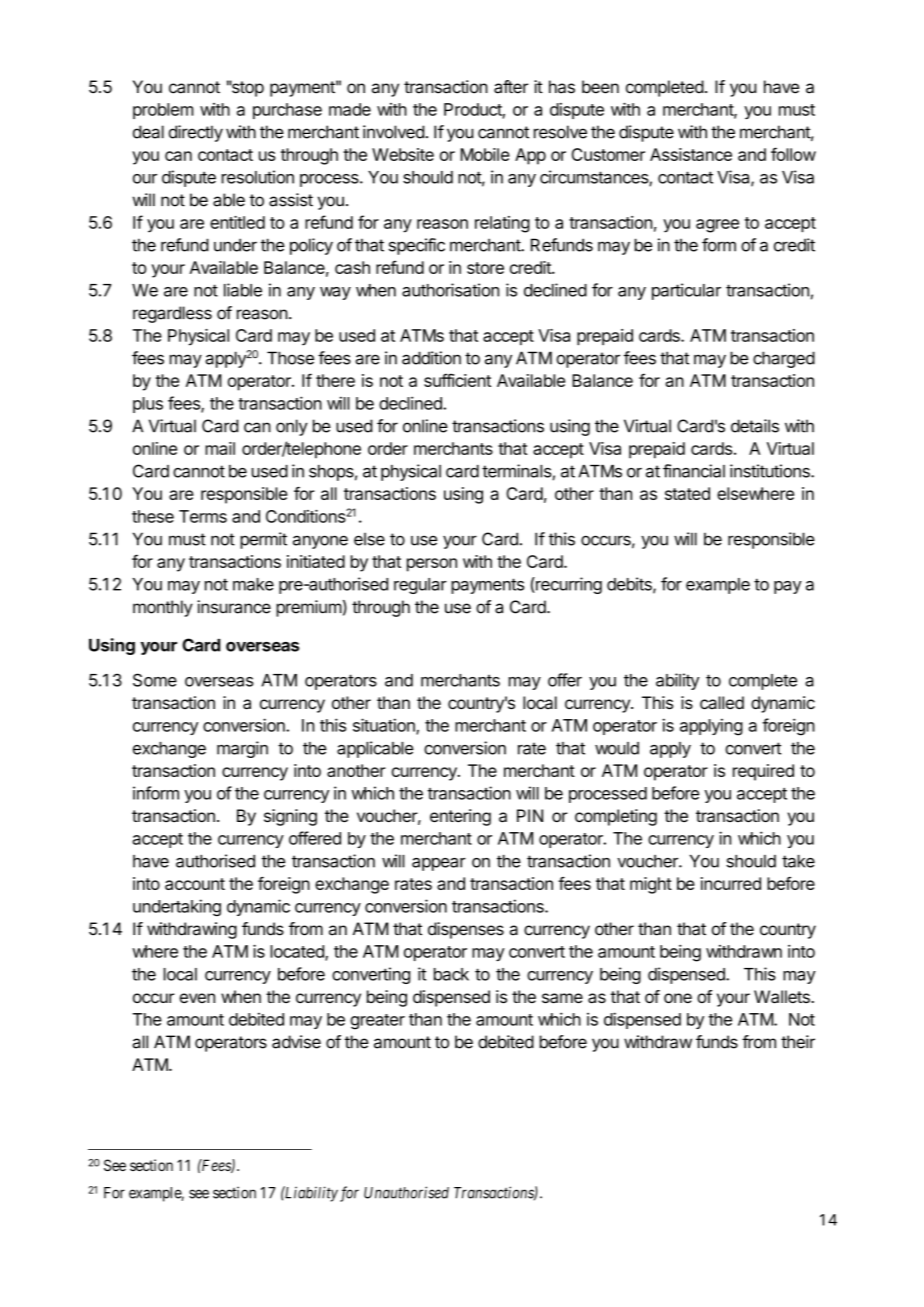  Describe the element at coordinates (234, 607) in the screenshot. I see `insurance` at that location.
